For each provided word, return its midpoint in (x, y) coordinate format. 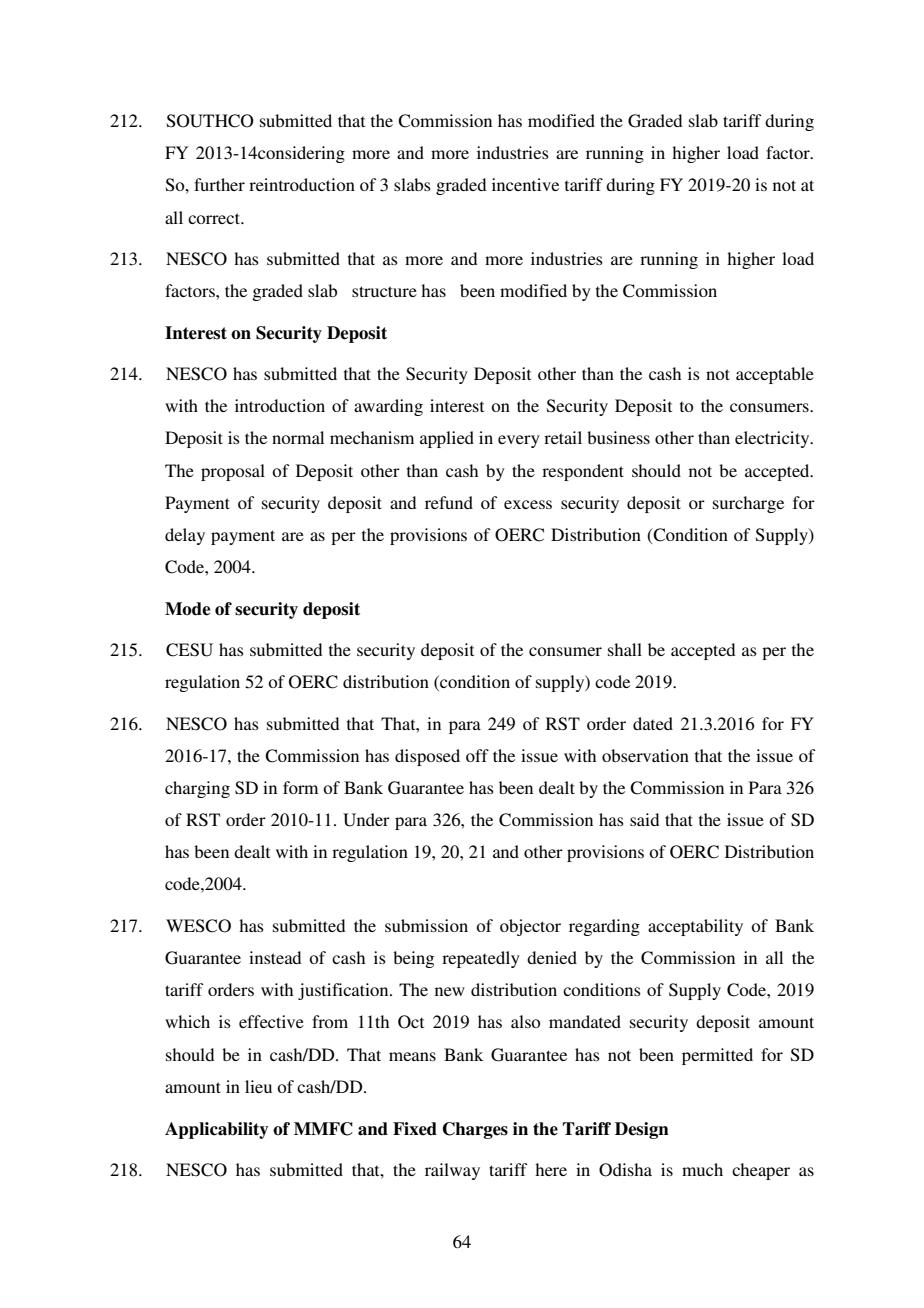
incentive (525, 184)
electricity (773, 439)
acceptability (695, 927)
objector (530, 927)
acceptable (775, 375)
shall (625, 649)
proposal (233, 472)
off (477, 755)
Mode (187, 609)
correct (215, 218)
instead (275, 957)
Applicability (216, 1130)
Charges (475, 1130)
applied (447, 439)
